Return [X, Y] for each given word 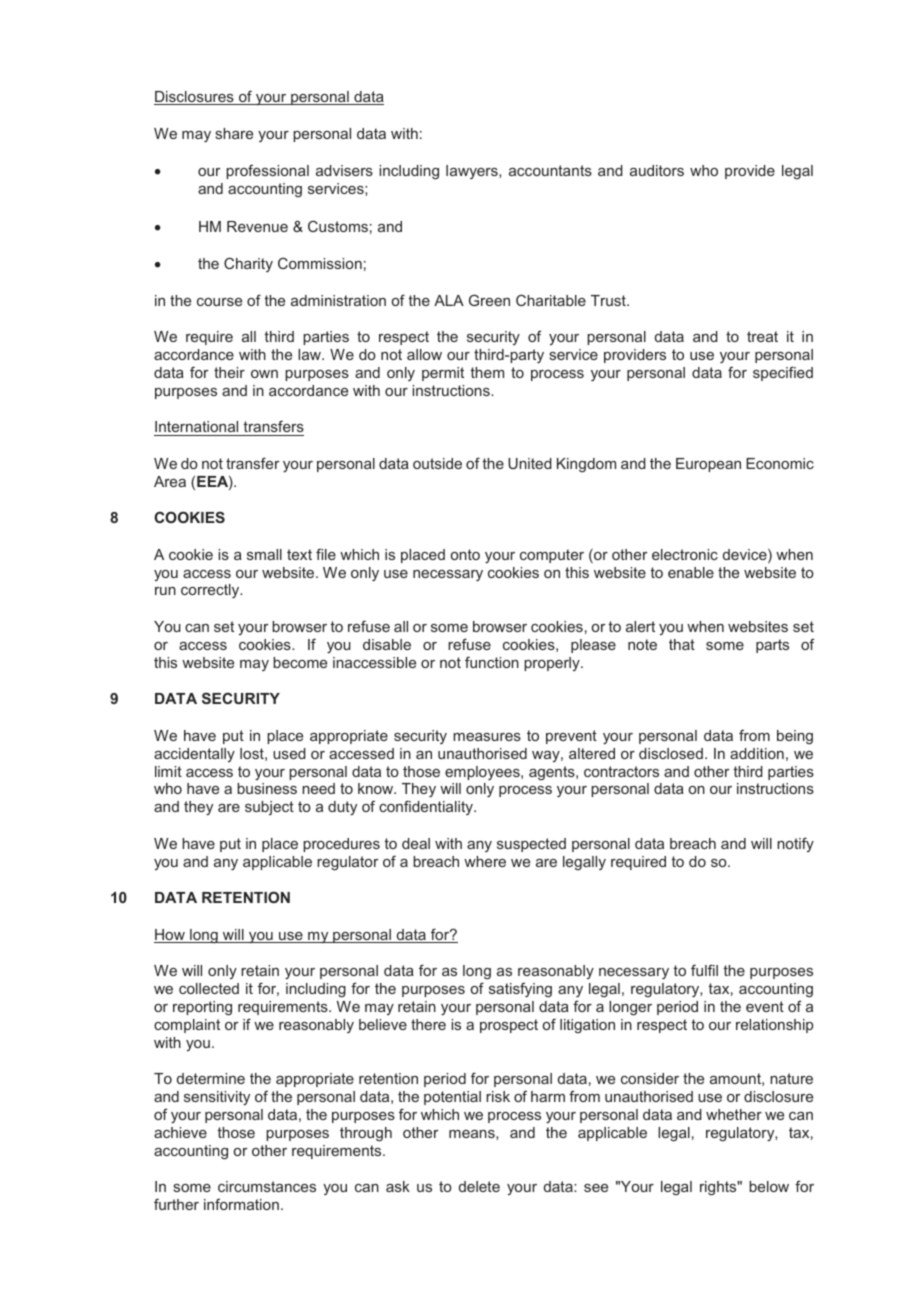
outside [437, 463]
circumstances [267, 1186]
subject [269, 808]
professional [267, 171]
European [708, 465]
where [485, 861]
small [264, 554]
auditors [657, 170]
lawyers [473, 172]
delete [479, 1186]
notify [795, 844]
